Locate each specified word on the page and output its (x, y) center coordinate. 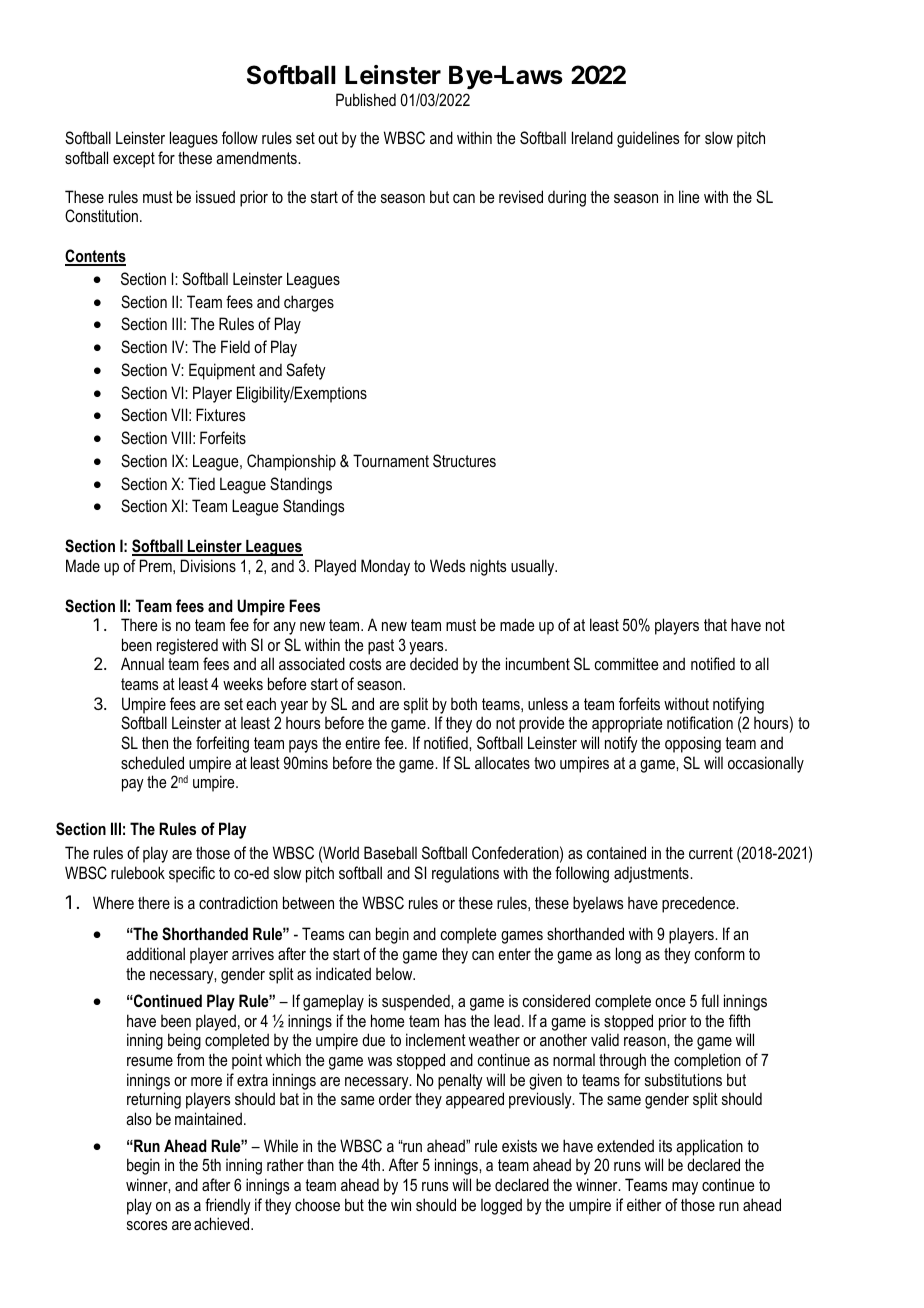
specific (192, 874)
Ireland (592, 137)
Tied (201, 483)
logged (501, 1206)
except (134, 160)
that (715, 625)
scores (147, 1225)
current (711, 853)
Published (366, 99)
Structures (464, 460)
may (685, 1188)
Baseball (390, 852)
